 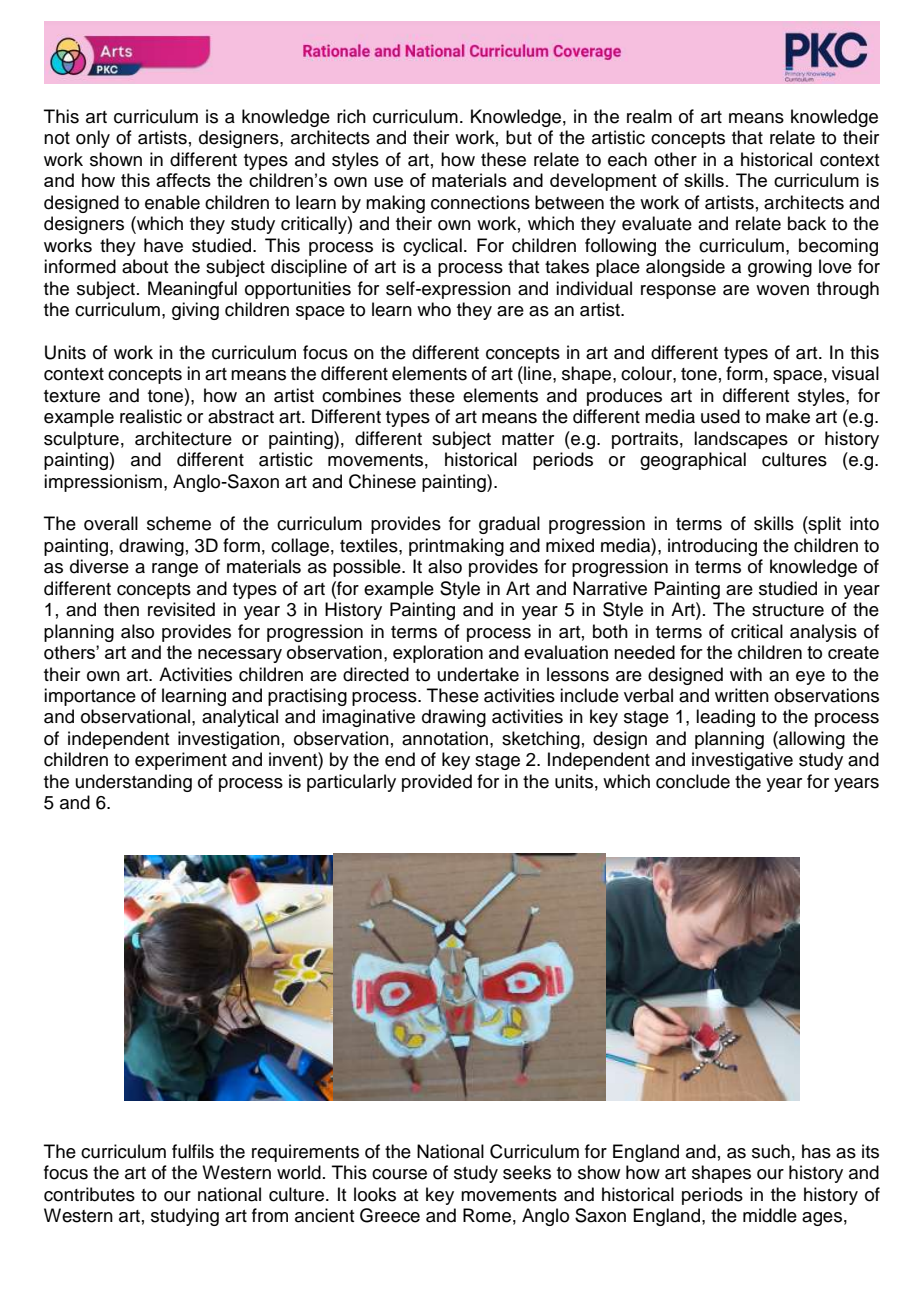 What do you see at coordinates (478, 674) in the screenshot?
I see `undertake` at bounding box center [478, 674].
